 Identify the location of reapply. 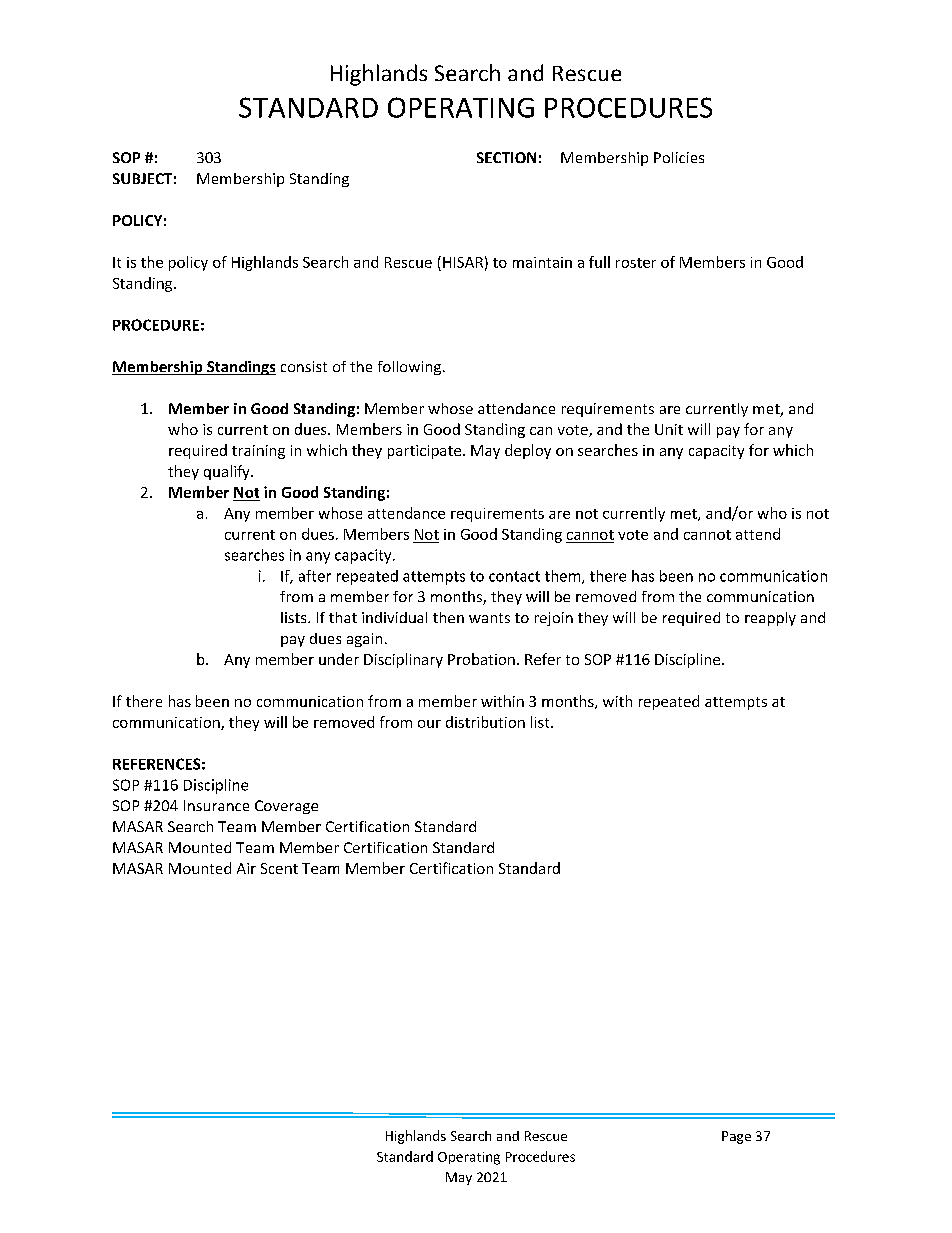
(770, 619).
